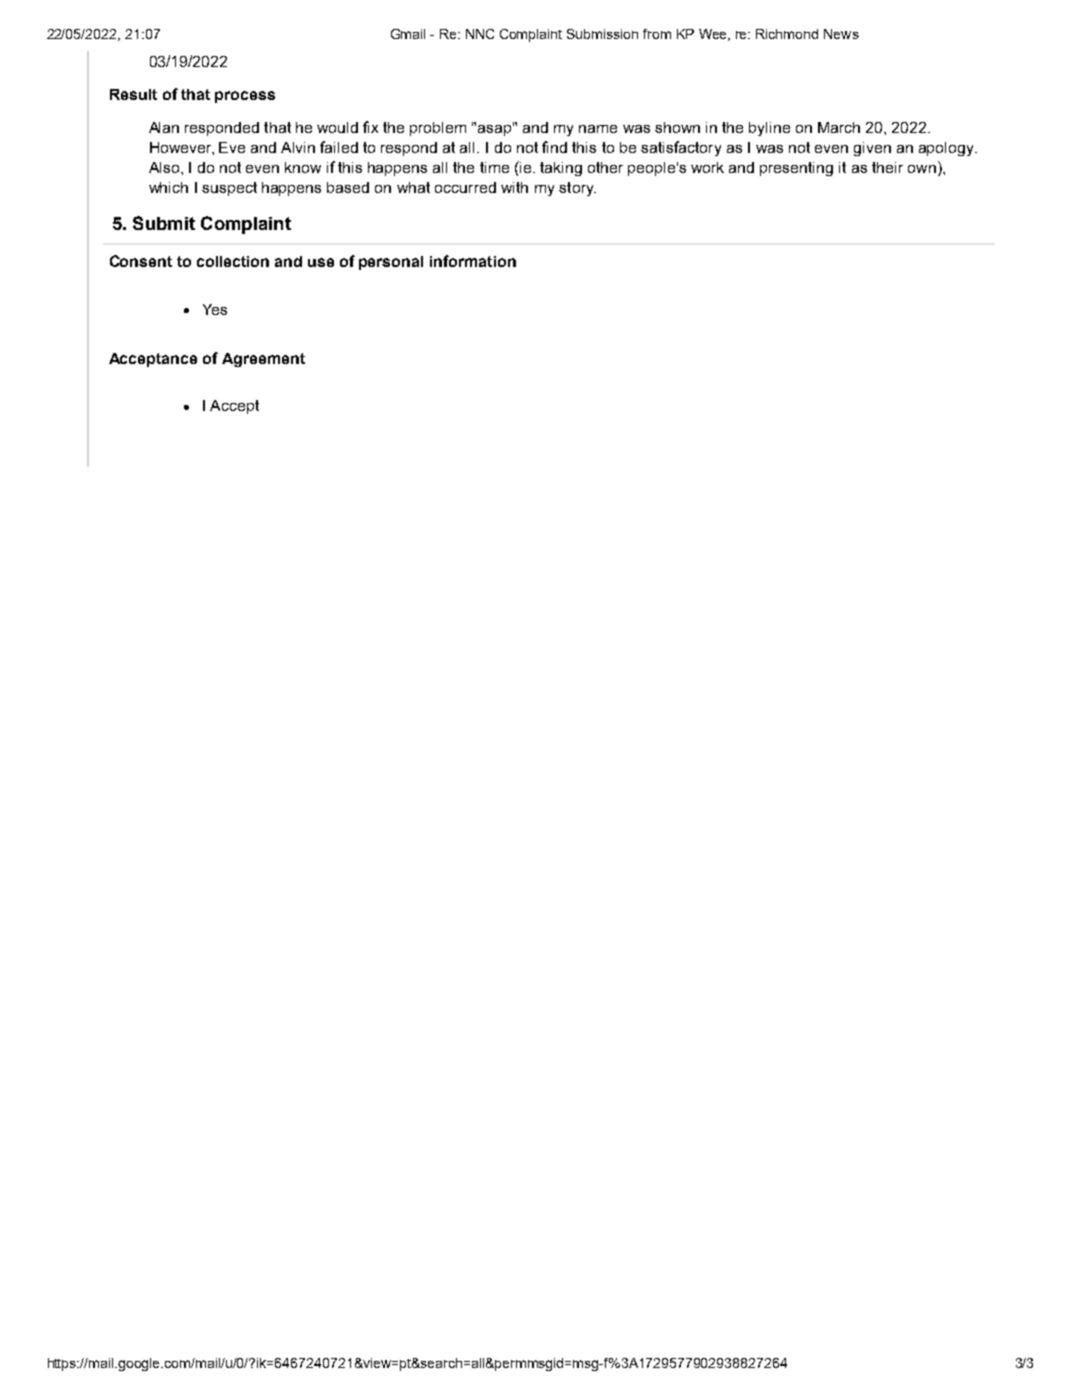 This screenshot has width=1081, height=1398. What do you see at coordinates (841, 34) in the screenshot?
I see `News` at bounding box center [841, 34].
